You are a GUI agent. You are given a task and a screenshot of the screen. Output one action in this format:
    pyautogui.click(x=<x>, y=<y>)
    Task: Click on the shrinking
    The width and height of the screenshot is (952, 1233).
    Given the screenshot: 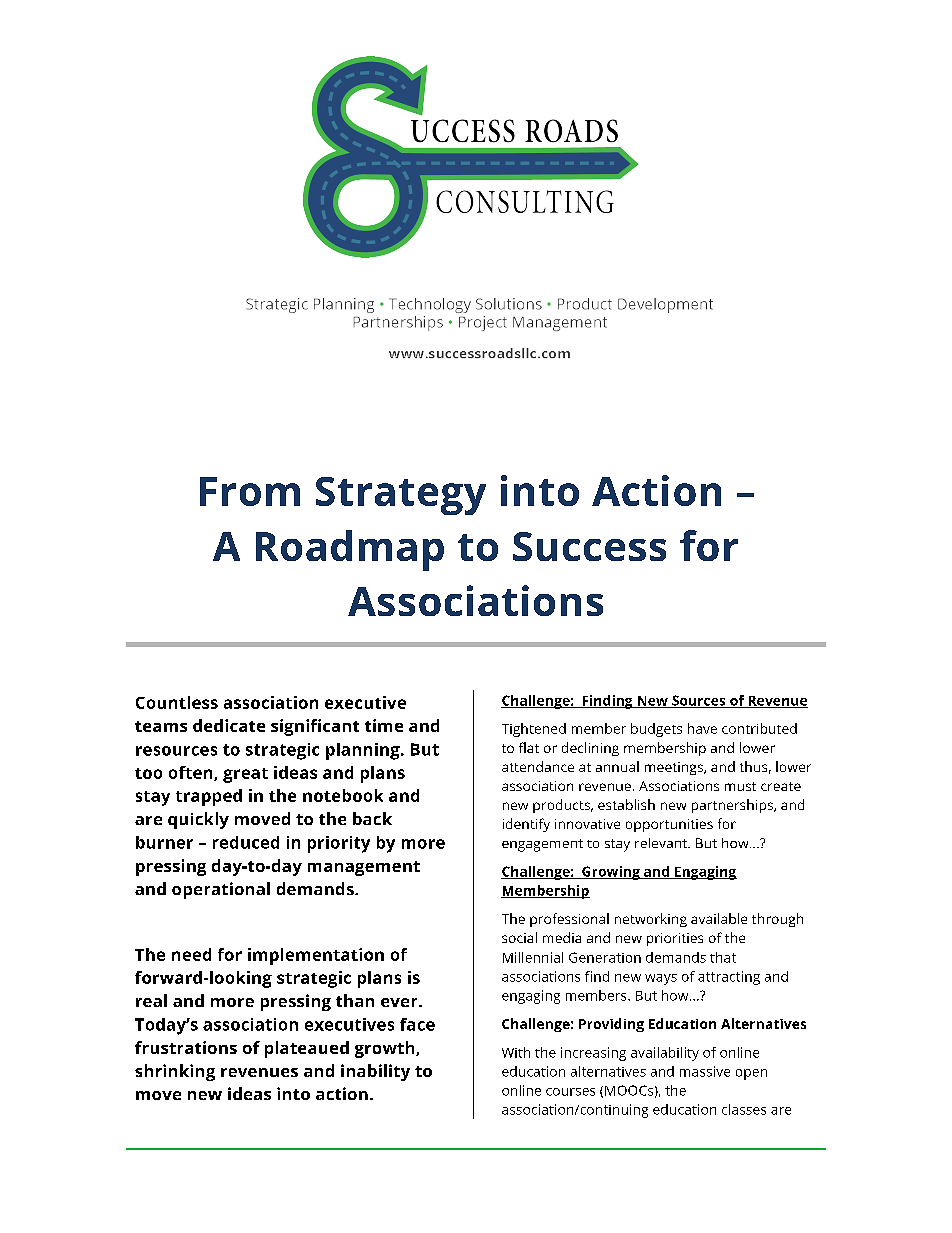 What is the action you would take?
    pyautogui.click(x=175, y=1072)
